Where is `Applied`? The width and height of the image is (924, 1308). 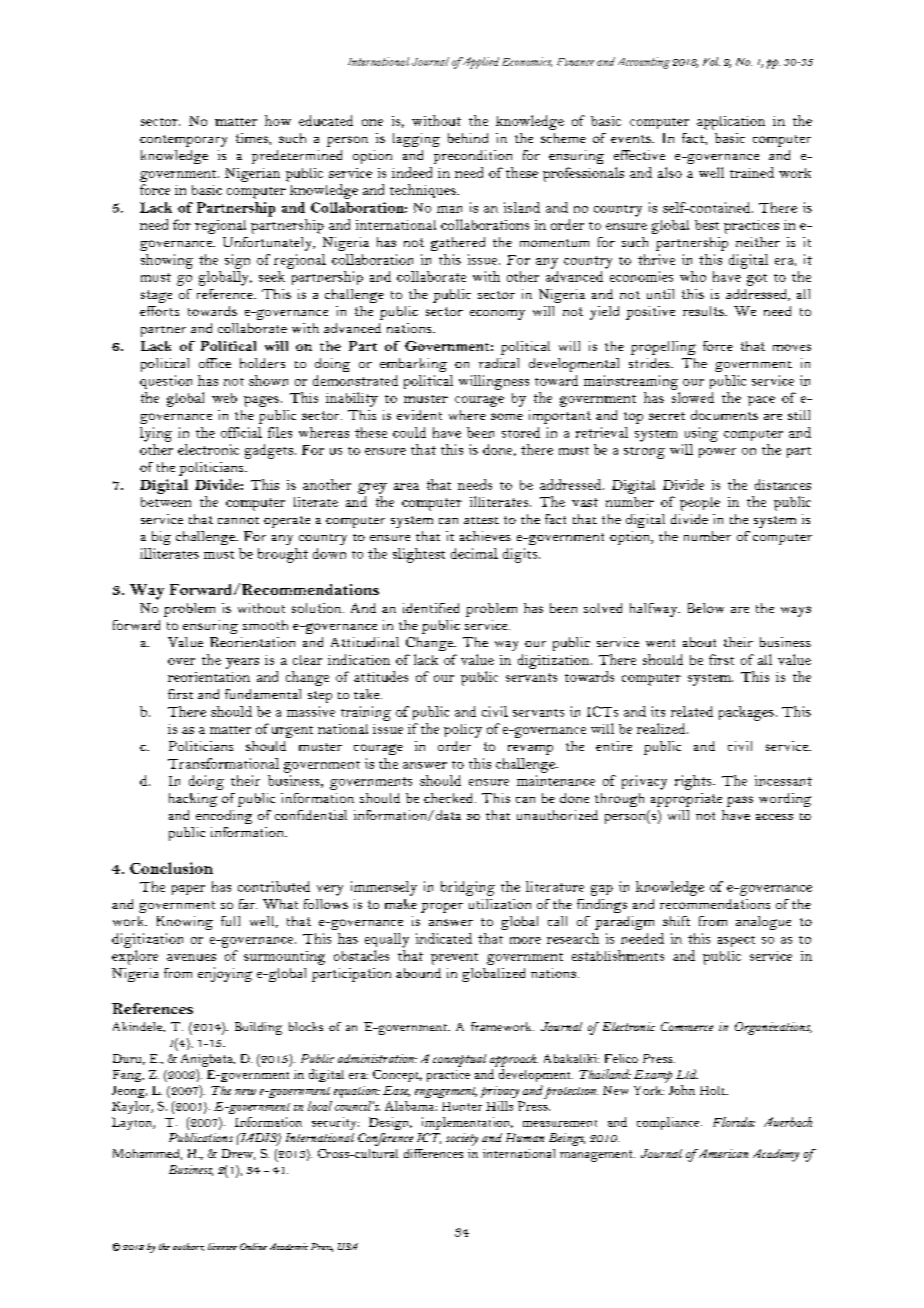 Applied is located at coordinates (479, 63).
